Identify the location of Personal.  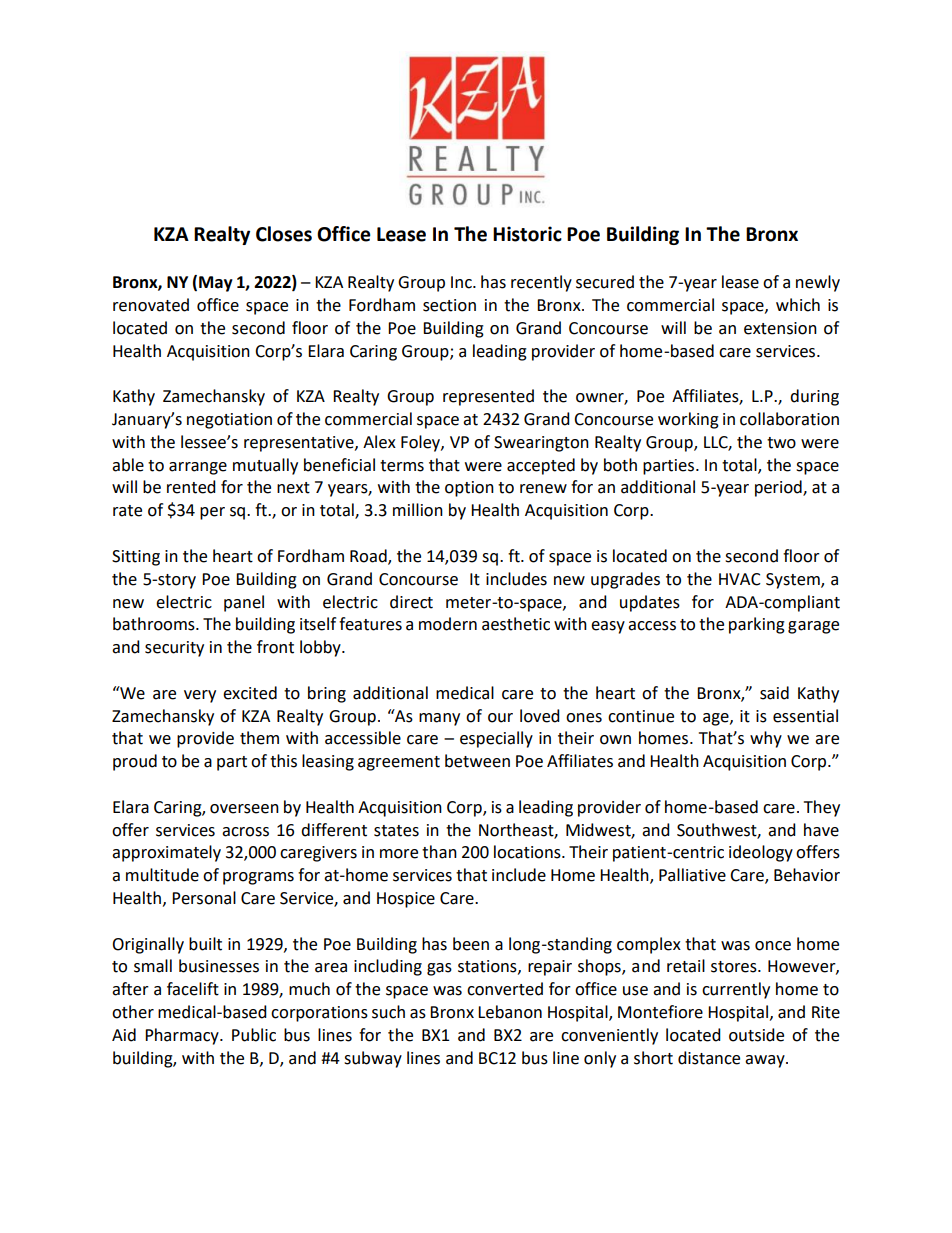
(204, 898).
